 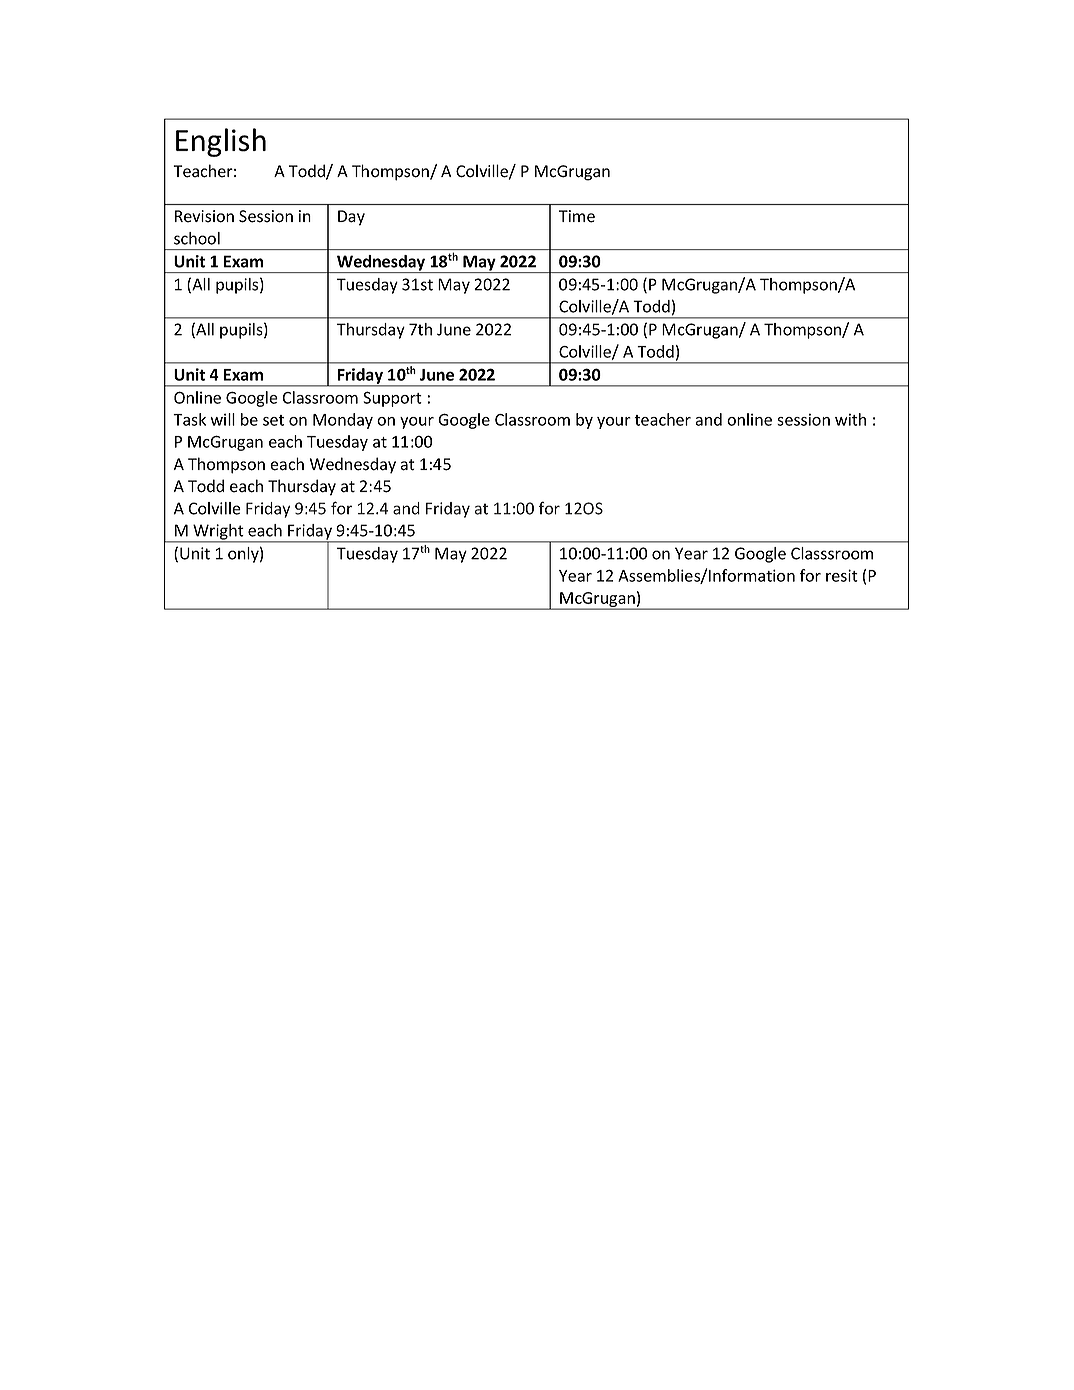 What do you see at coordinates (577, 216) in the image?
I see `Time` at bounding box center [577, 216].
